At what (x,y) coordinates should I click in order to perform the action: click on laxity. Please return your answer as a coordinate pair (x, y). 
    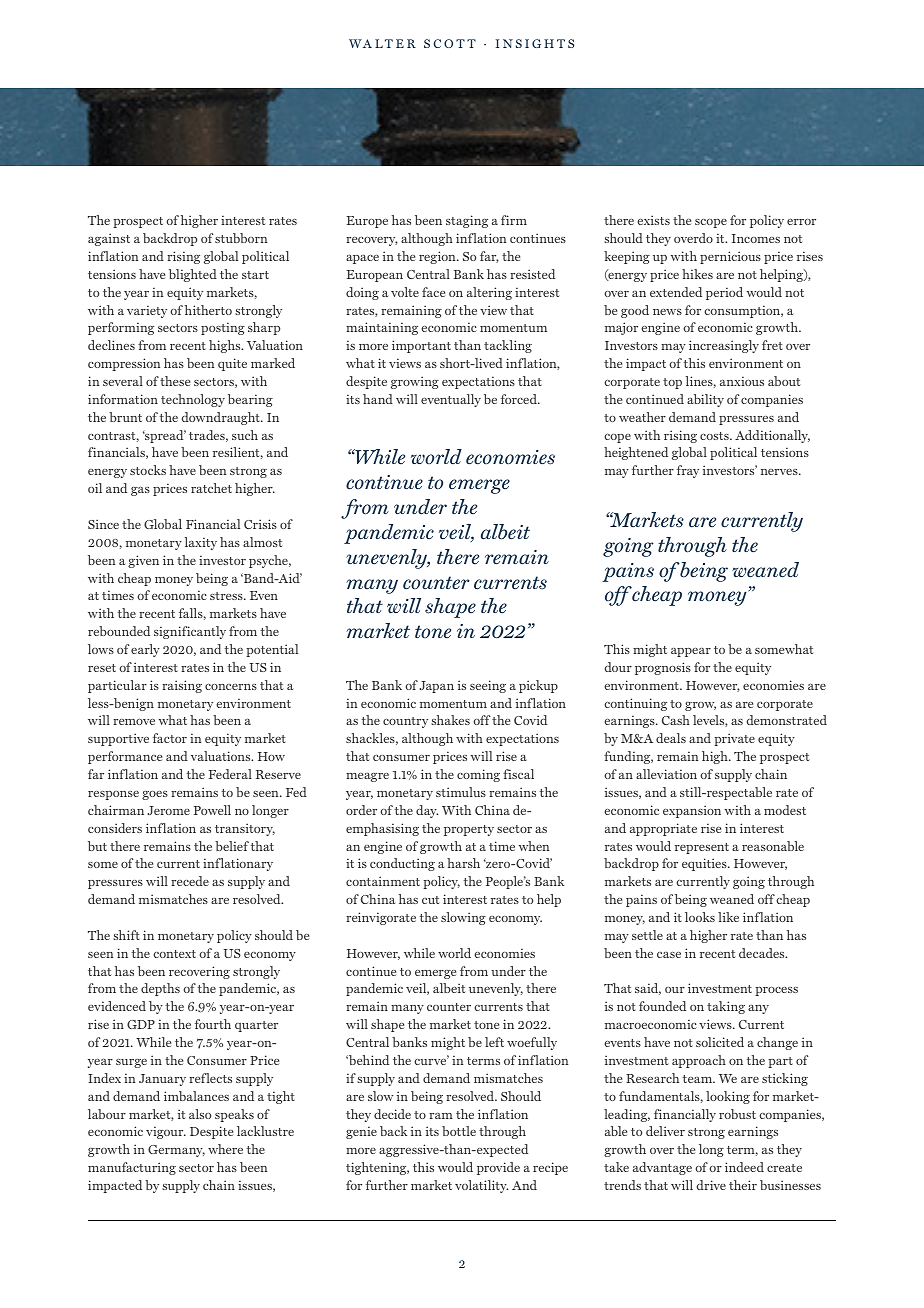
    Looking at the image, I should click on (200, 543).
